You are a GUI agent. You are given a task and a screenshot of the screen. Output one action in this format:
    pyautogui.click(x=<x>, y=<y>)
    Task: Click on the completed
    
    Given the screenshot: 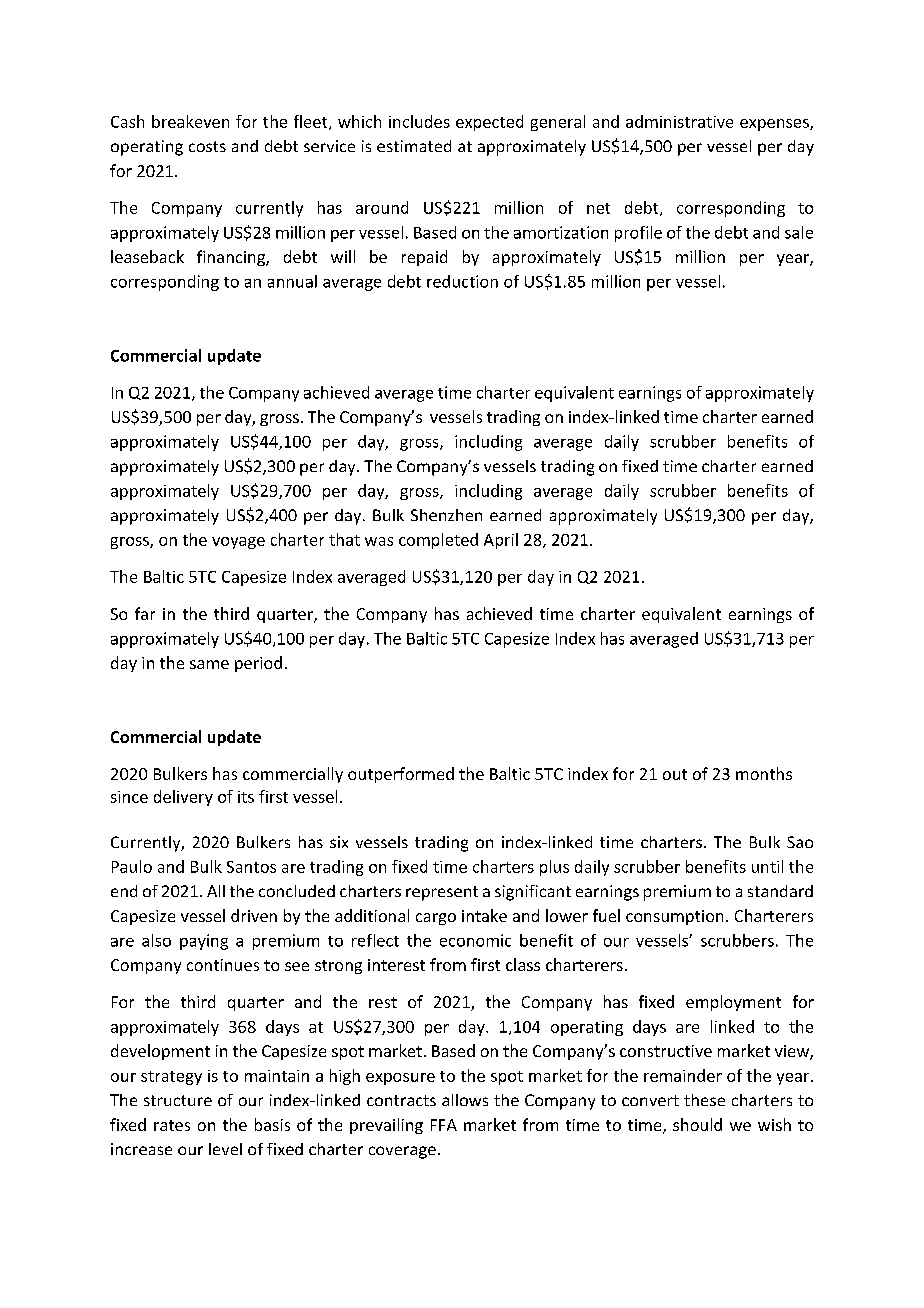 What is the action you would take?
    pyautogui.click(x=438, y=541)
